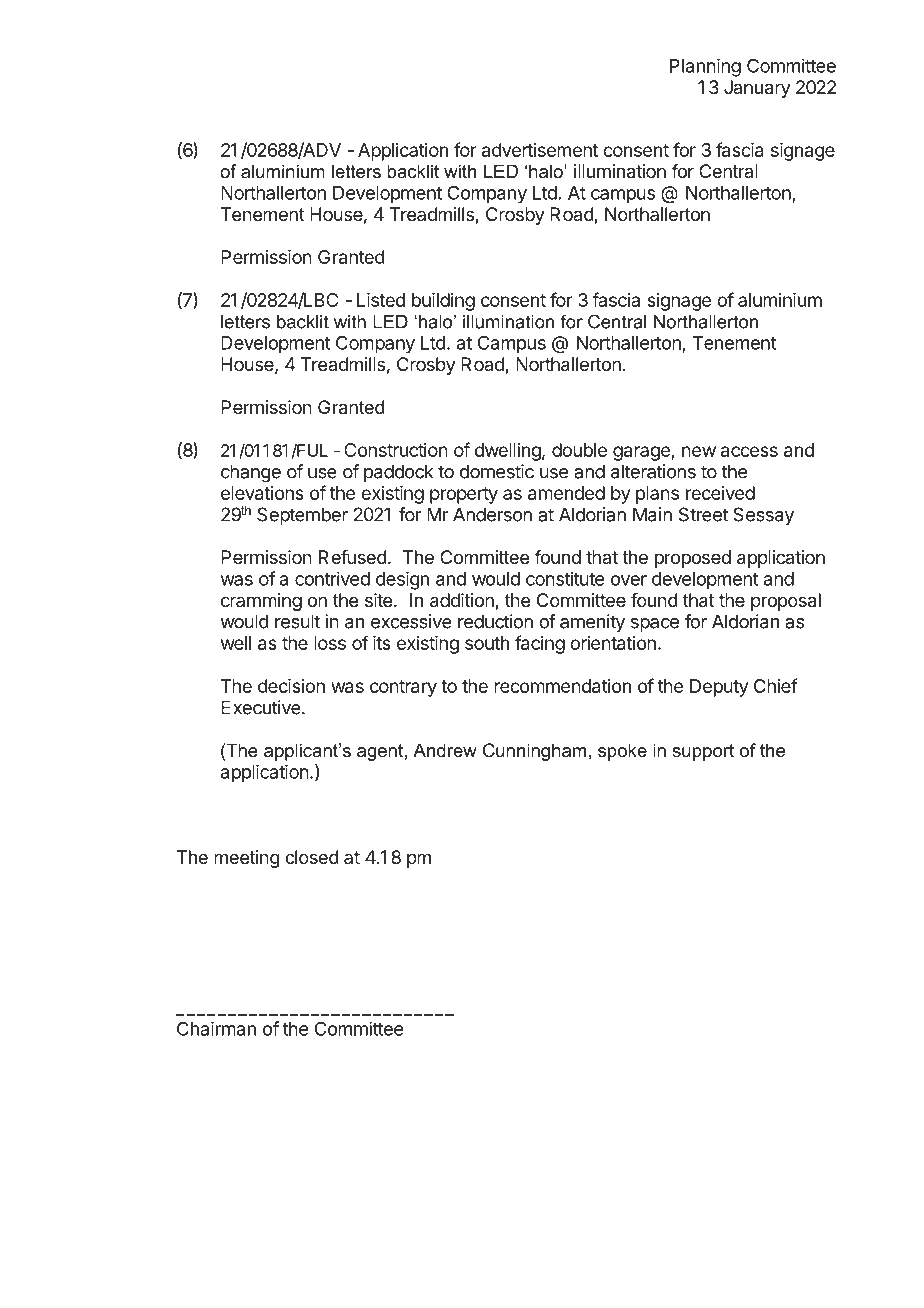 This image has width=924, height=1308. Describe the element at coordinates (312, 857) in the image. I see `closed` at that location.
